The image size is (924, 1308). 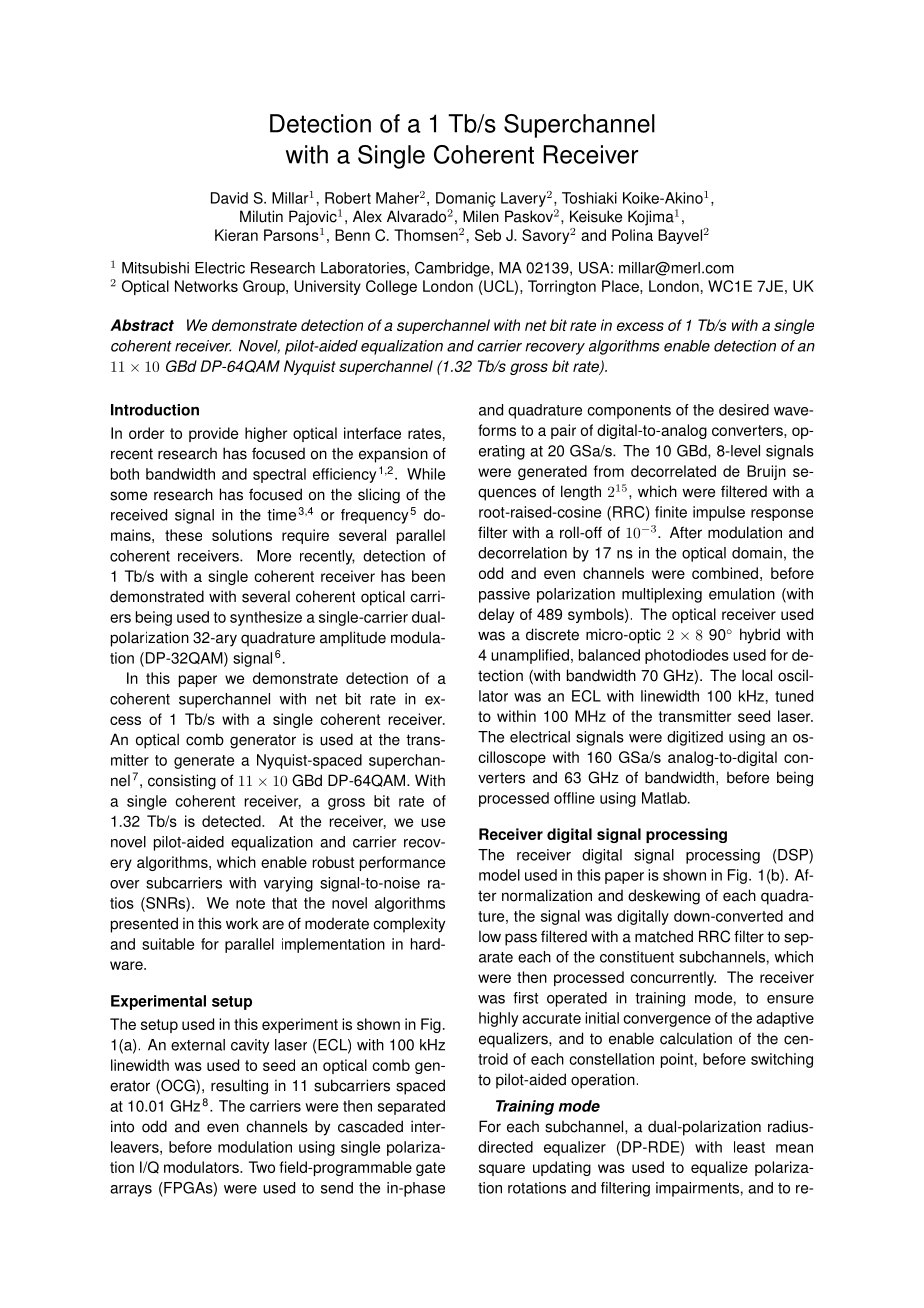 What do you see at coordinates (182, 782) in the page?
I see `consisting` at bounding box center [182, 782].
